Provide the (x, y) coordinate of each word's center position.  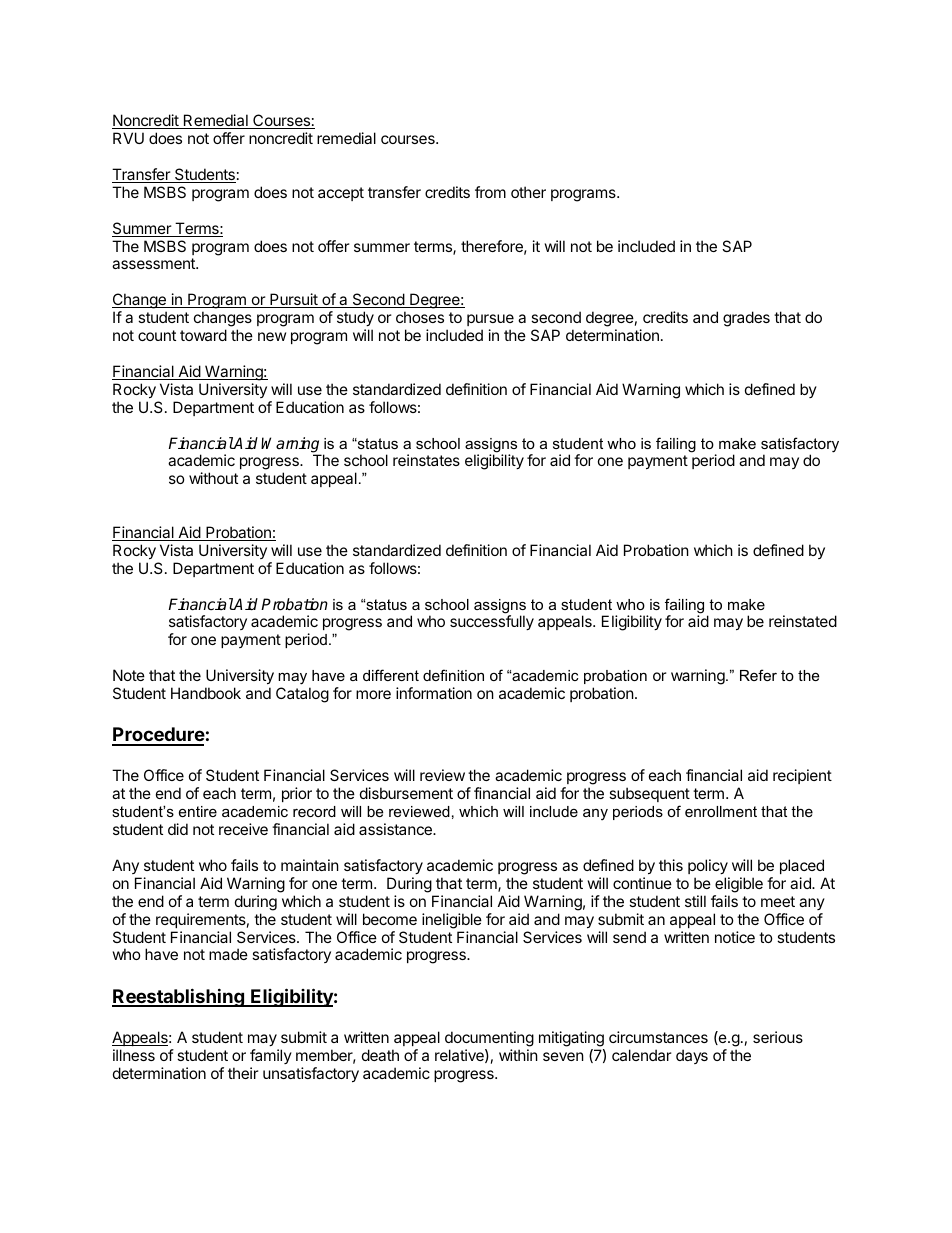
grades (746, 319)
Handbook (206, 693)
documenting (489, 1039)
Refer (758, 675)
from (490, 192)
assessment (154, 263)
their (243, 1073)
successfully (492, 622)
